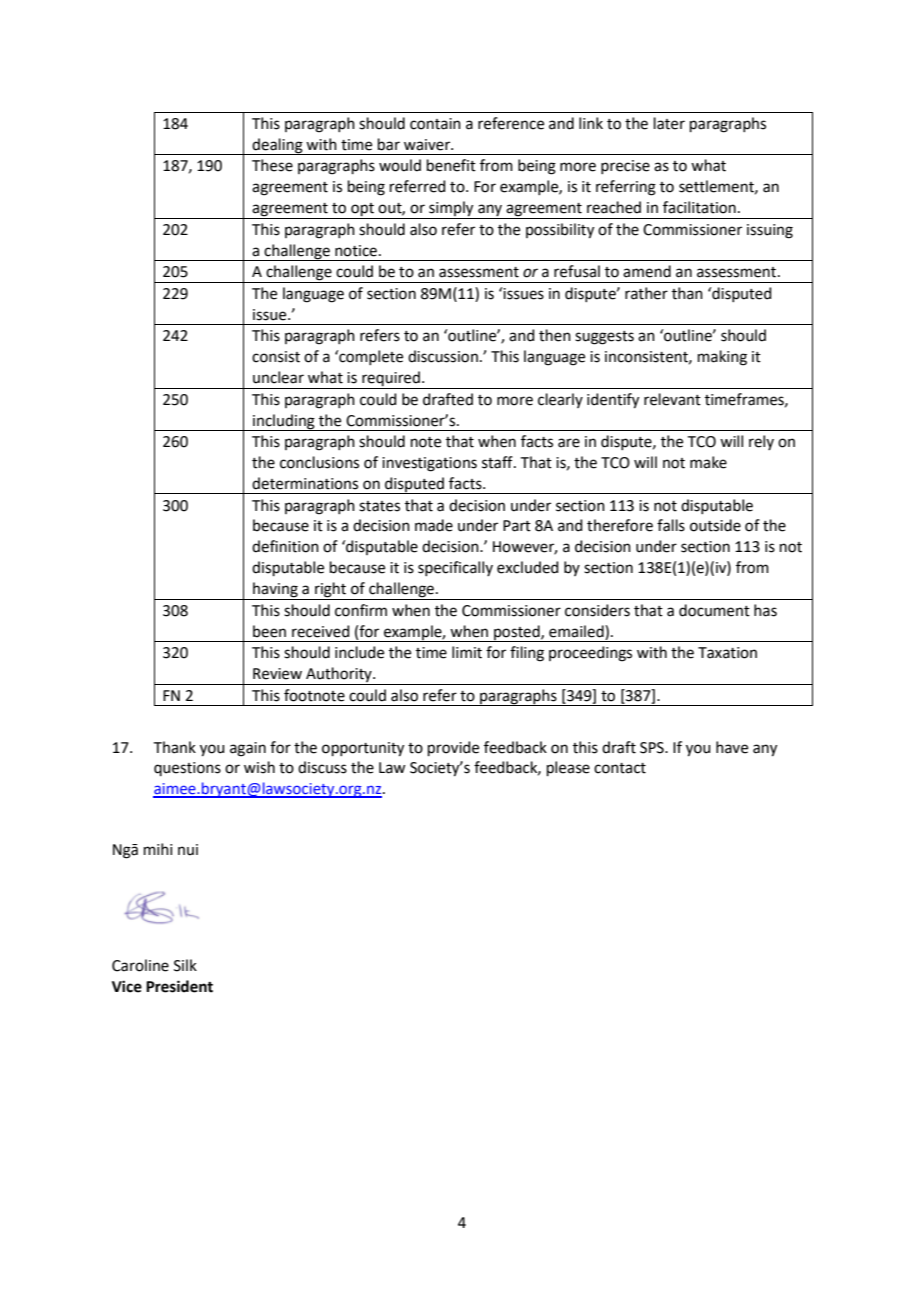  What do you see at coordinates (272, 165) in the screenshot?
I see `These` at bounding box center [272, 165].
